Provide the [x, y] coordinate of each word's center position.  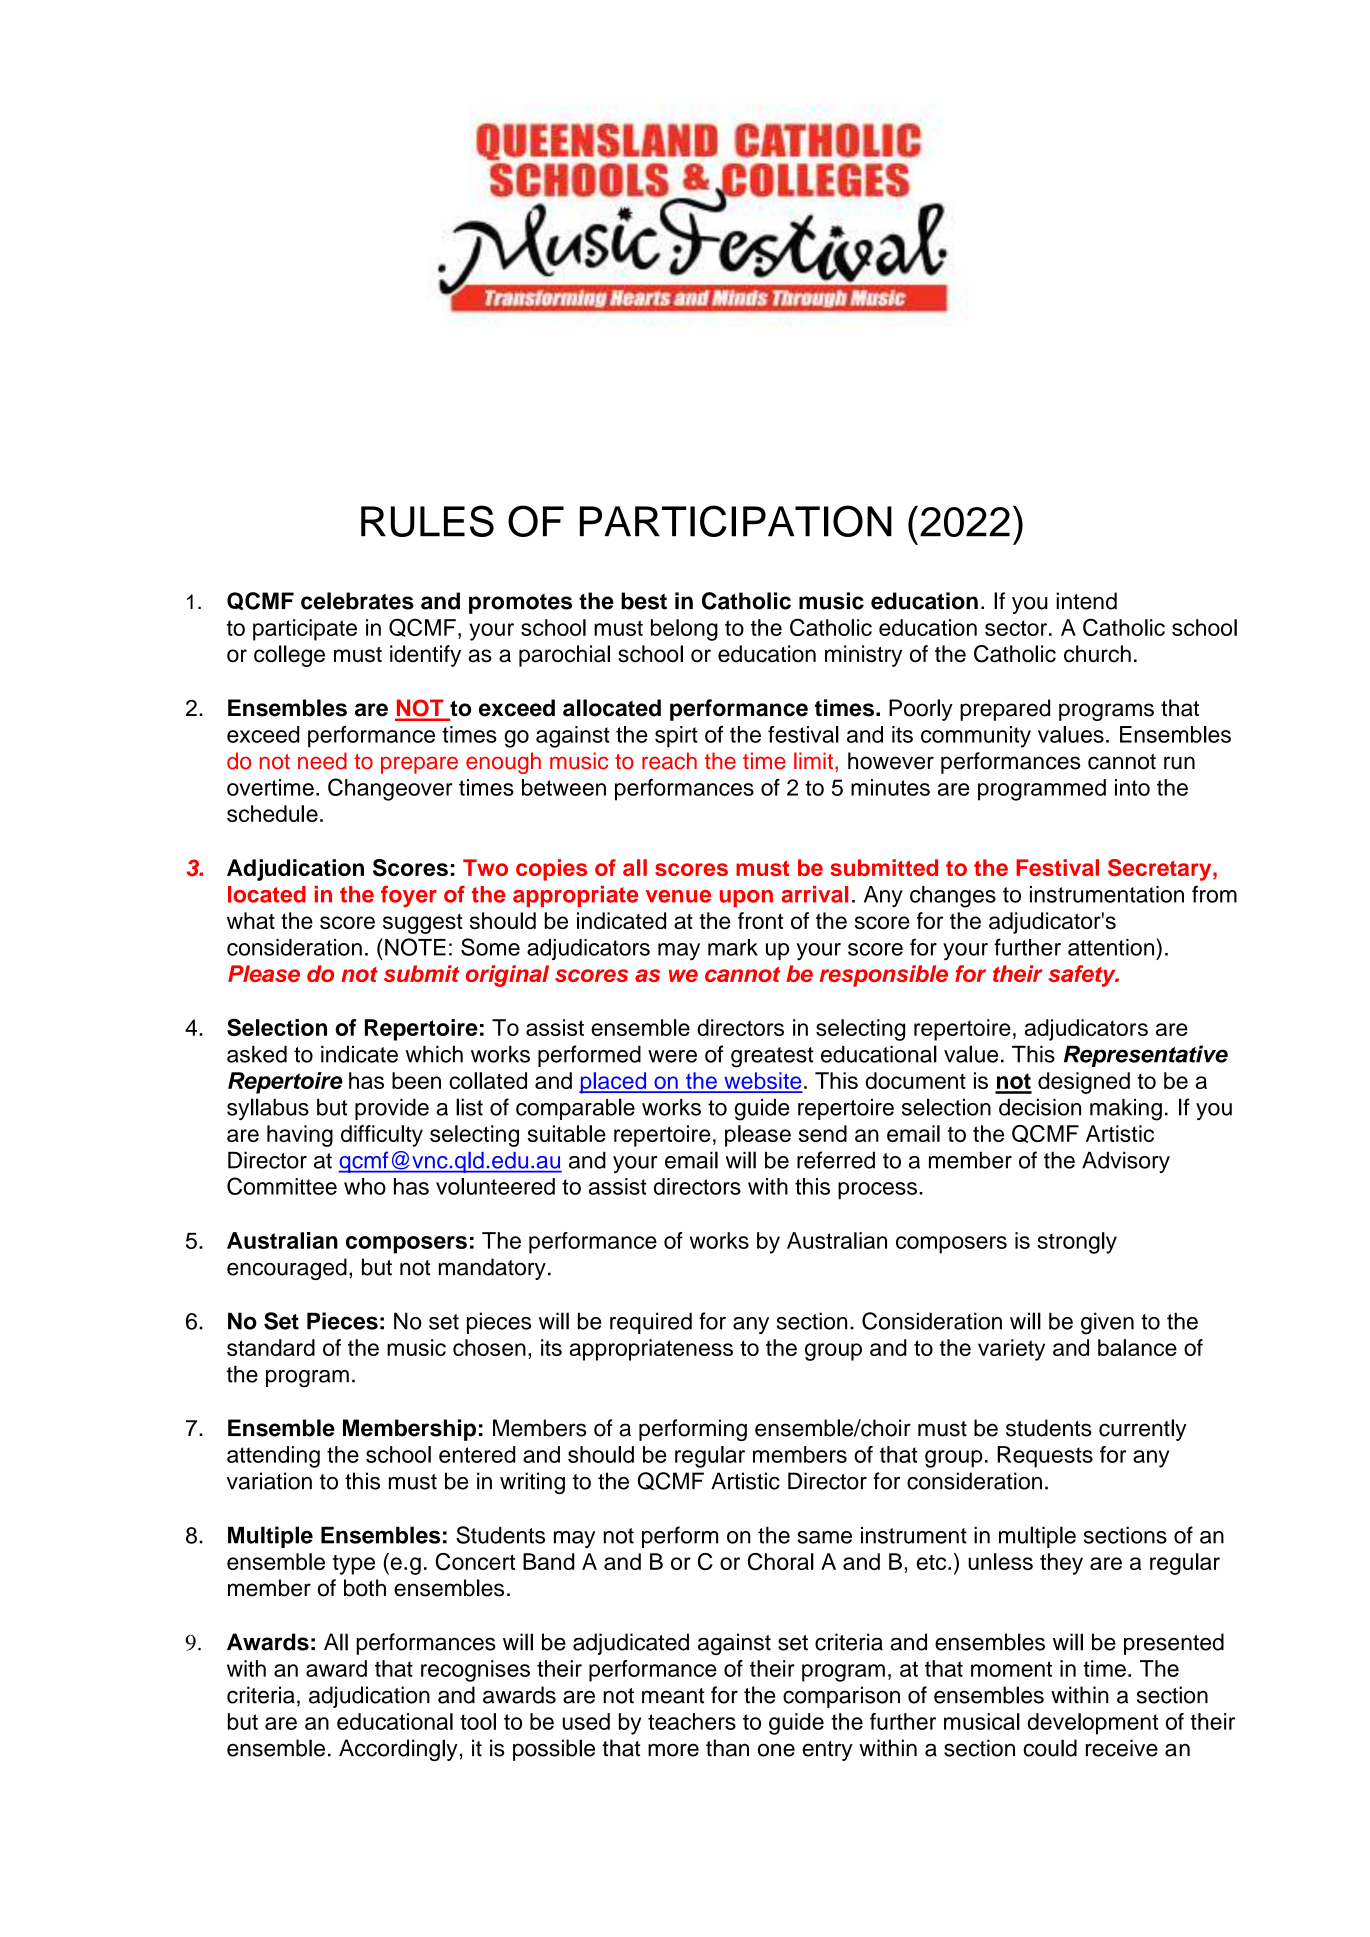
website [762, 1082]
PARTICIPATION [736, 521]
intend [1086, 601]
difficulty [382, 1136]
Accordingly [398, 1750]
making [1126, 1109]
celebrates [357, 601]
